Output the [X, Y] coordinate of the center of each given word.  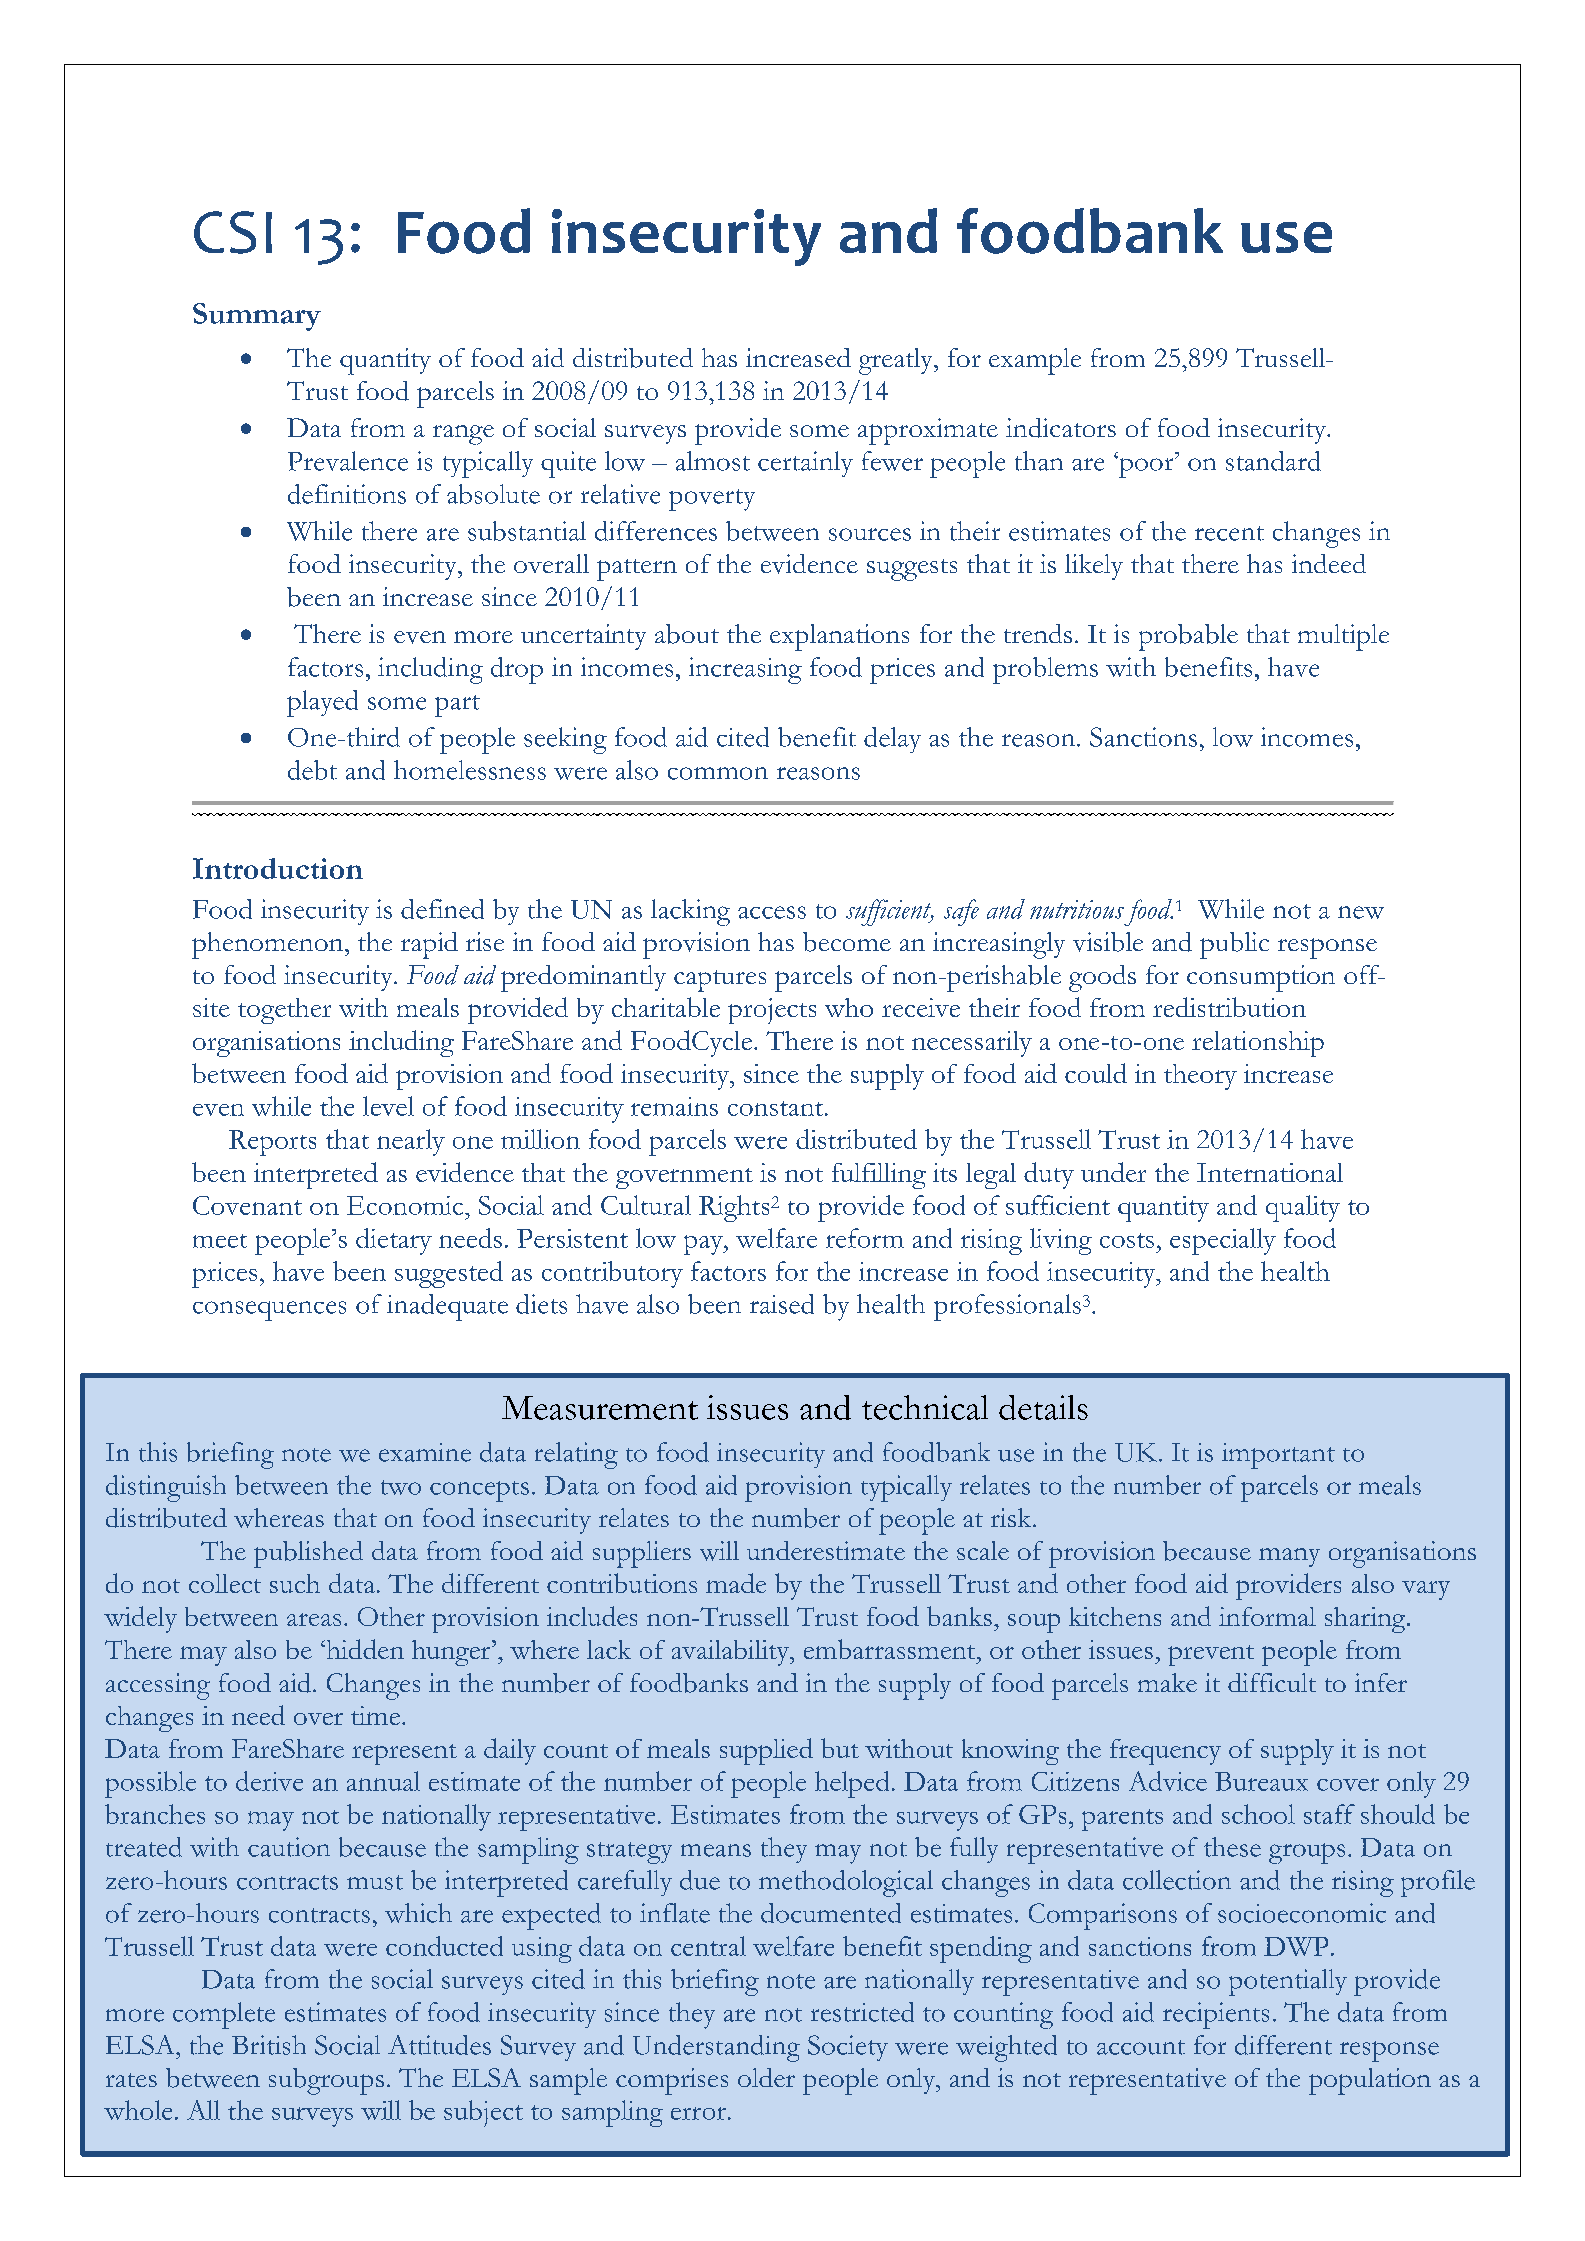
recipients [1216, 2015]
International [1270, 1172]
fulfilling [879, 1176]
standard [1273, 461]
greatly [897, 361]
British [269, 2045]
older [766, 2077]
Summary [257, 317]
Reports [272, 1143]
